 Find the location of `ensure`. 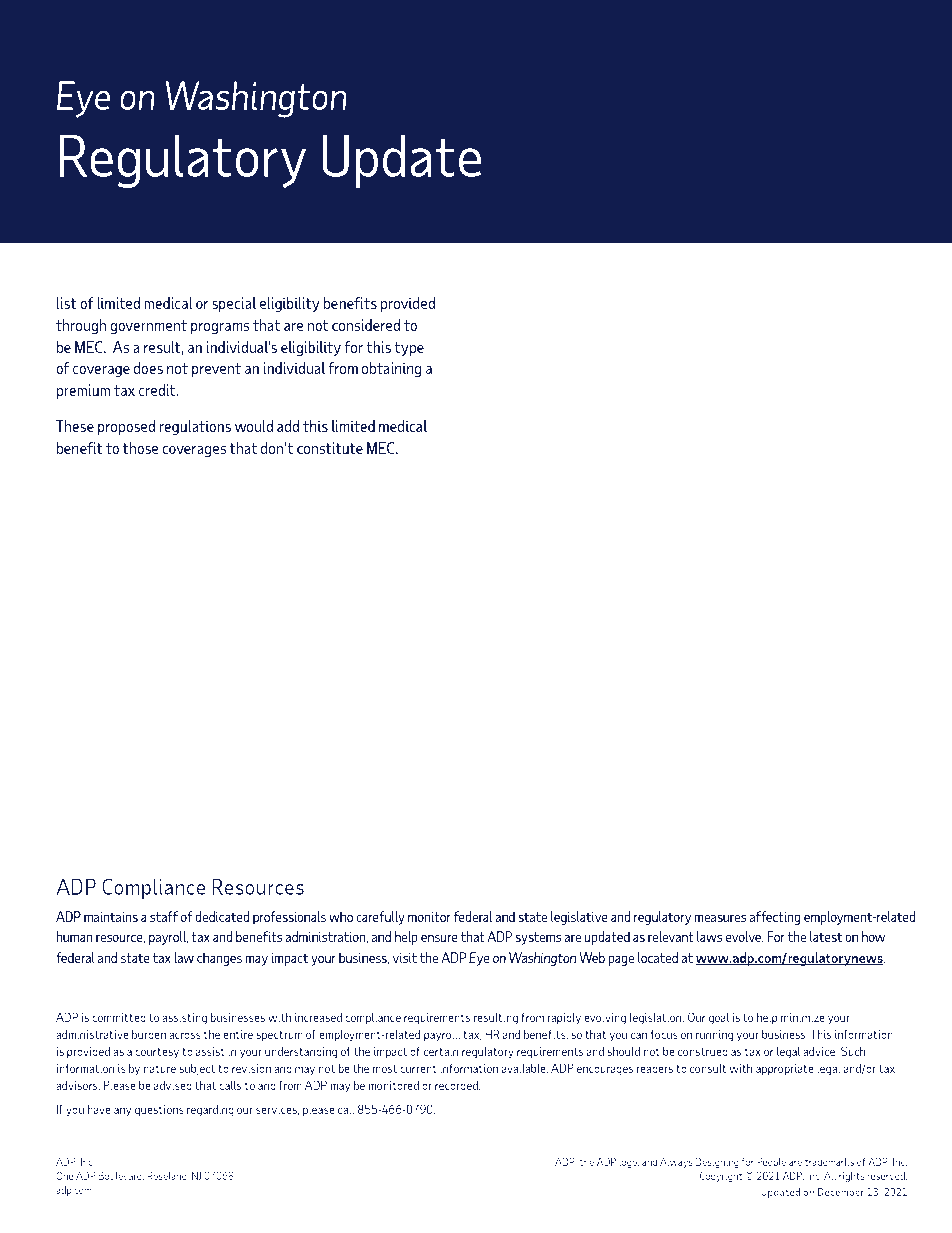

ensure is located at coordinates (439, 938).
